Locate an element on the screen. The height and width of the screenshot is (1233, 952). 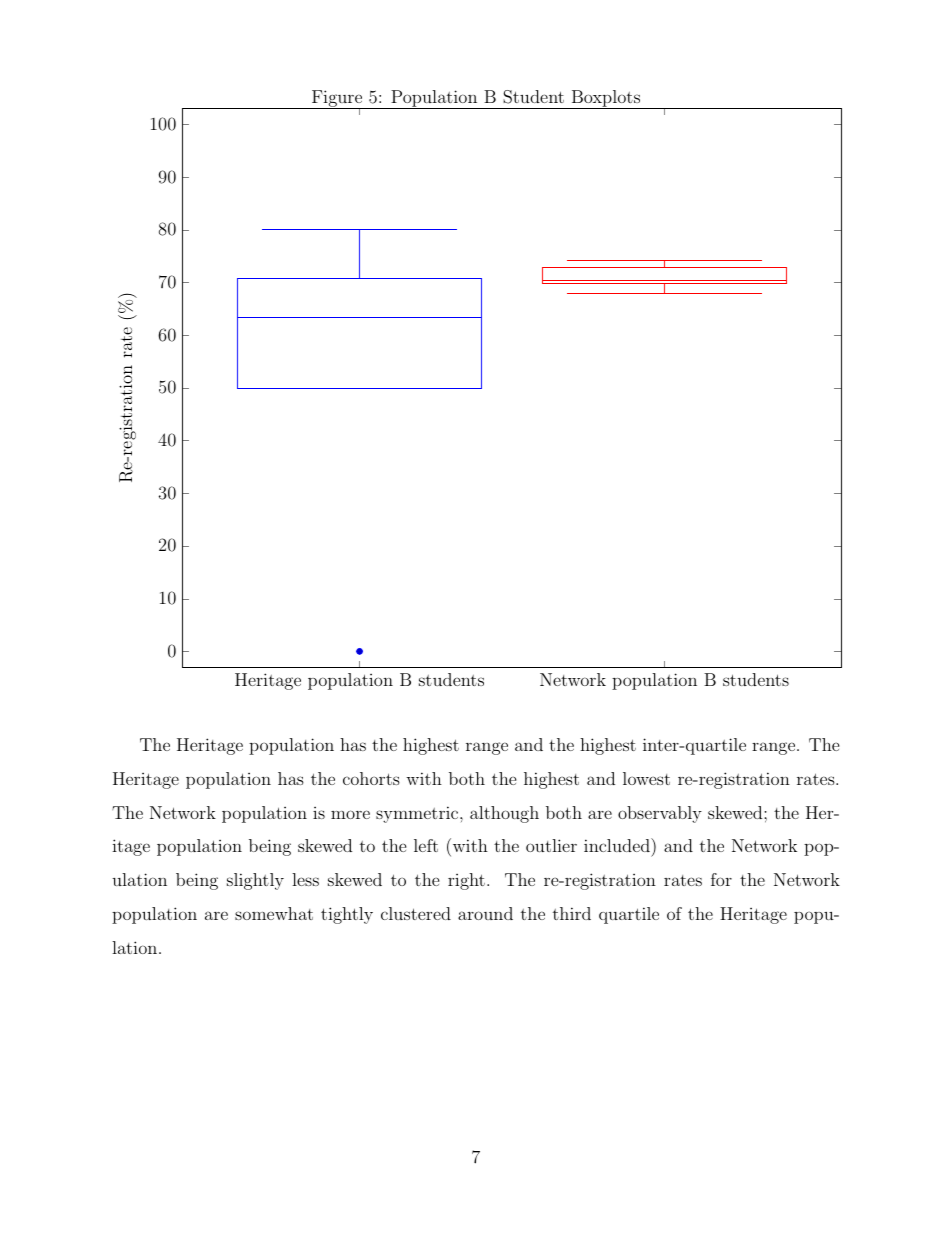
more is located at coordinates (350, 814).
